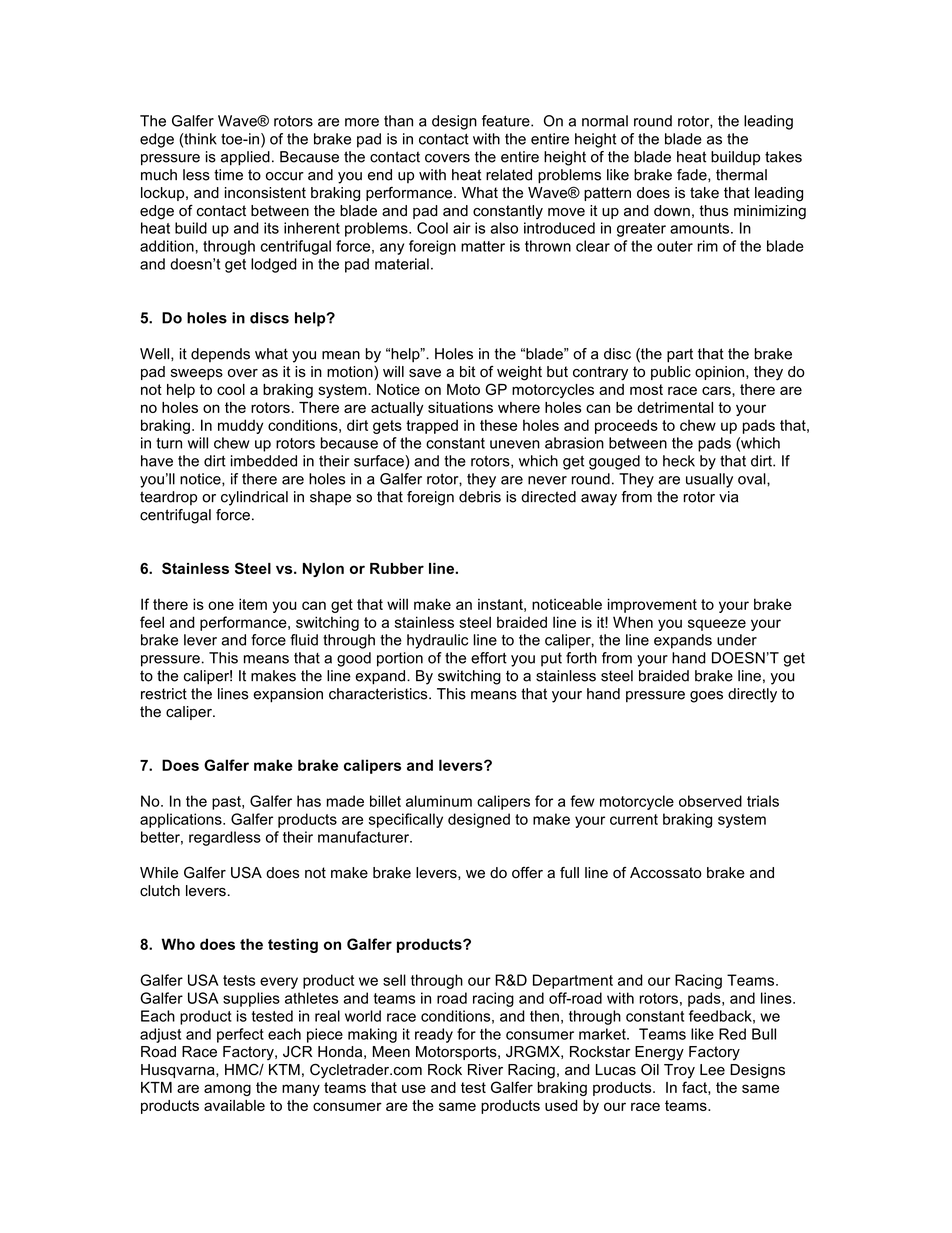  What do you see at coordinates (480, 497) in the screenshot?
I see `debris` at bounding box center [480, 497].
